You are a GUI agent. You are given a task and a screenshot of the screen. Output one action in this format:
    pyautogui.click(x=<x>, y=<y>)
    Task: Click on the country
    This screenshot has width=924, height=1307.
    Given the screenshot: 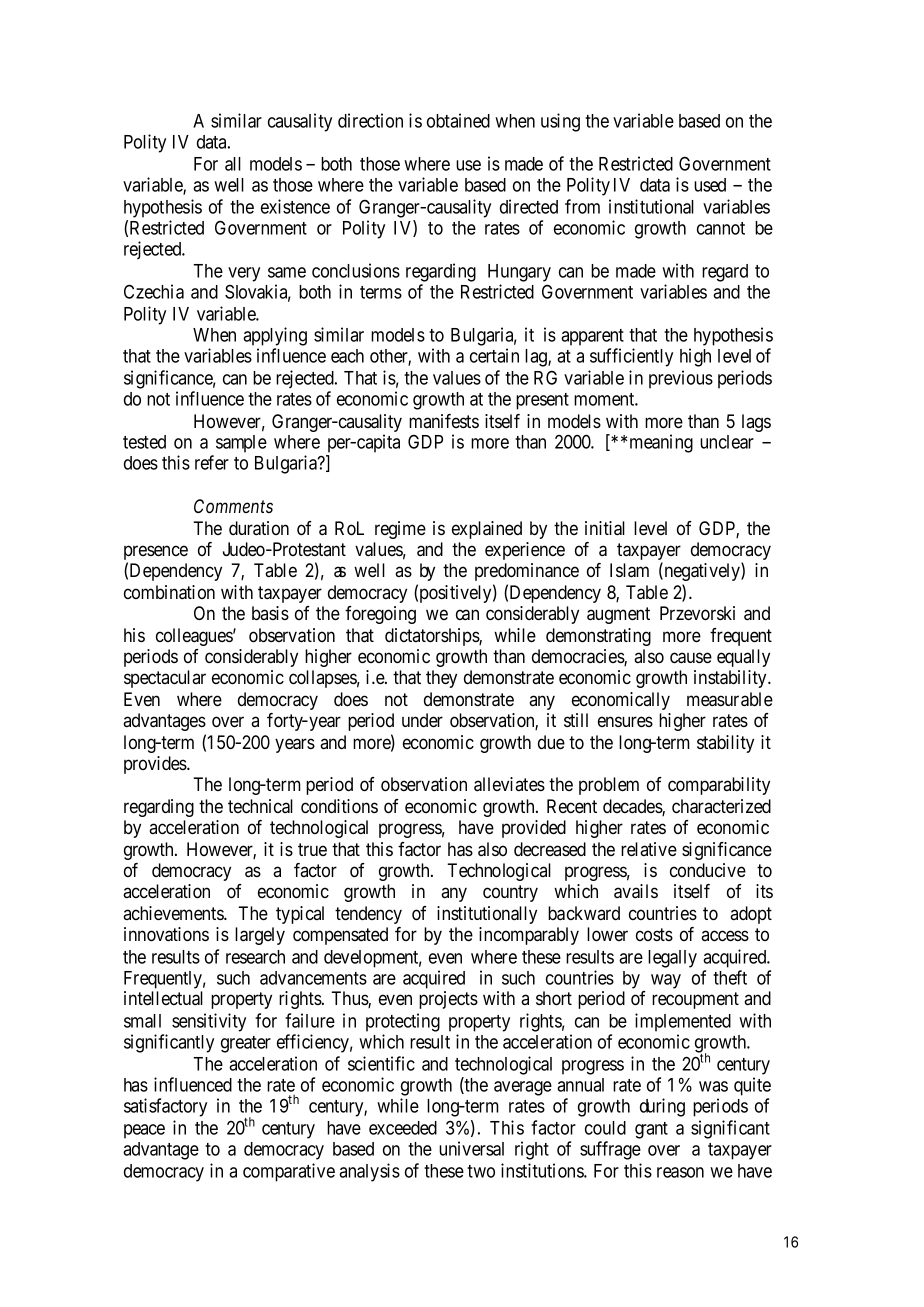 What is the action you would take?
    pyautogui.click(x=510, y=893)
